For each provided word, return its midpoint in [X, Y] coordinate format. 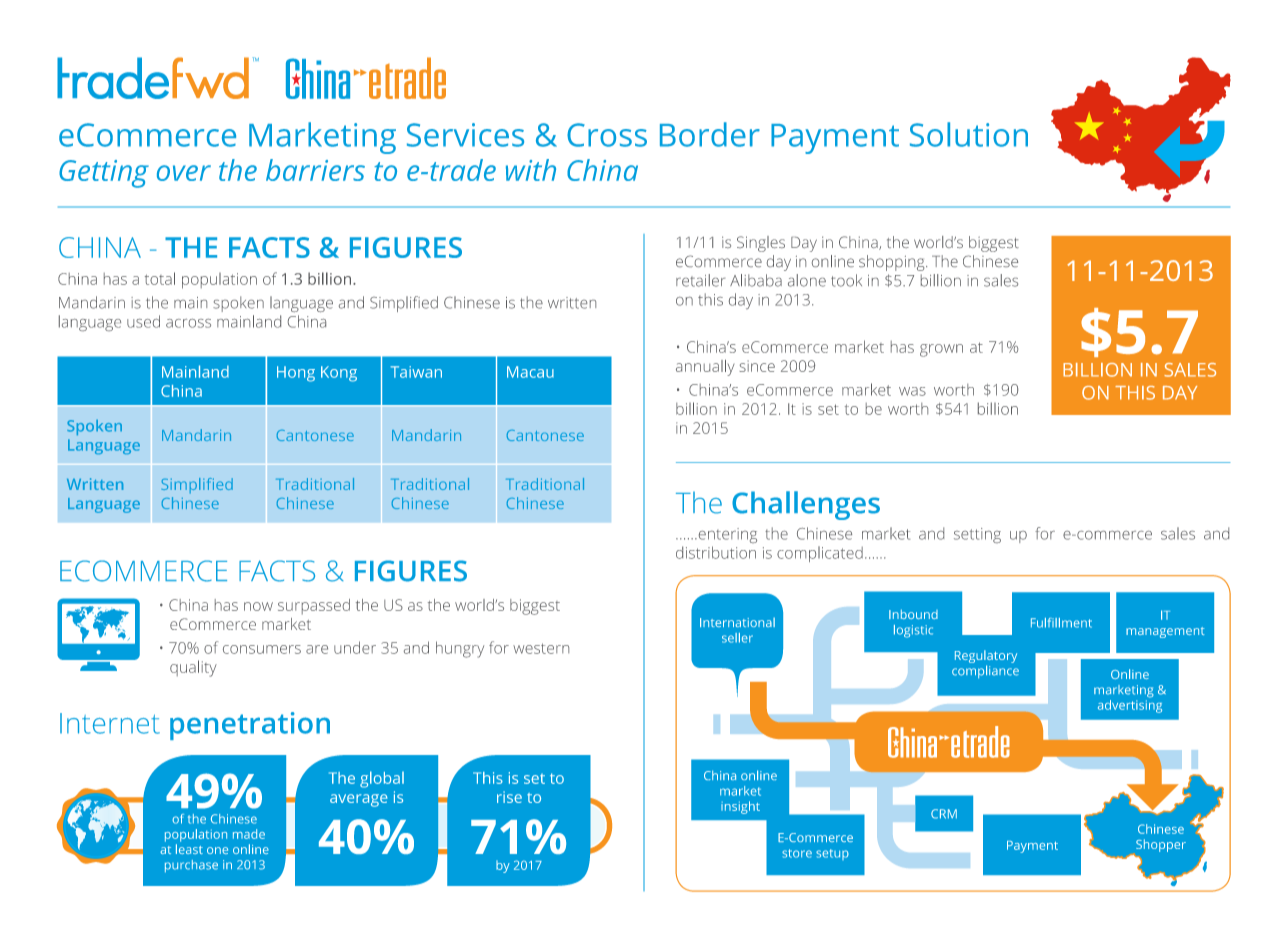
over [184, 173]
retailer [700, 280]
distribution [716, 552]
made [249, 834]
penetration [250, 726]
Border [710, 134]
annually [705, 368]
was [912, 391]
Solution [969, 134]
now [258, 606]
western [541, 648]
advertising [1130, 706]
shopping [893, 263]
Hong [296, 374]
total [160, 278]
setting [977, 535]
